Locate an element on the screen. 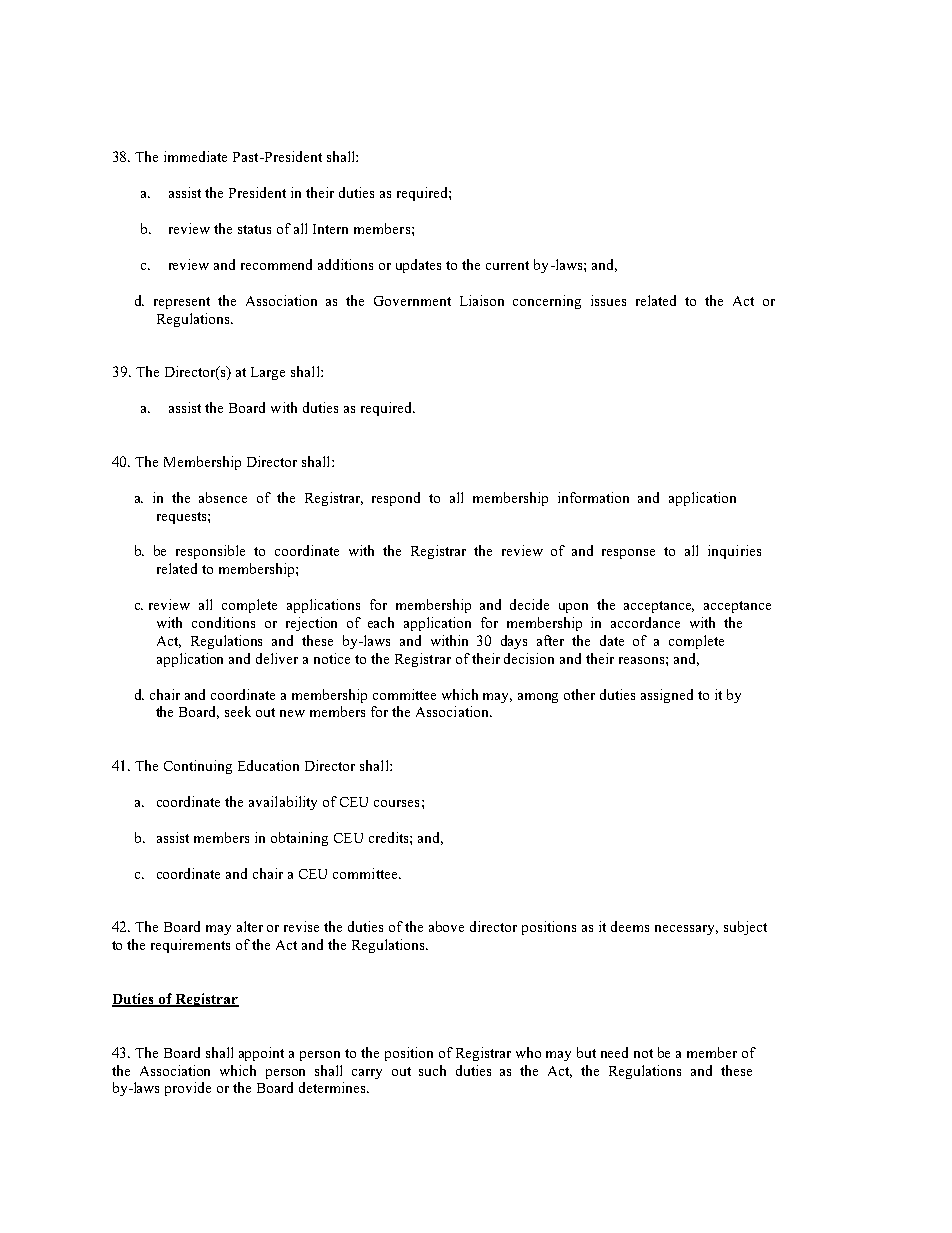 Image resolution: width=952 pixels, height=1233 pixels. issues is located at coordinates (608, 300).
